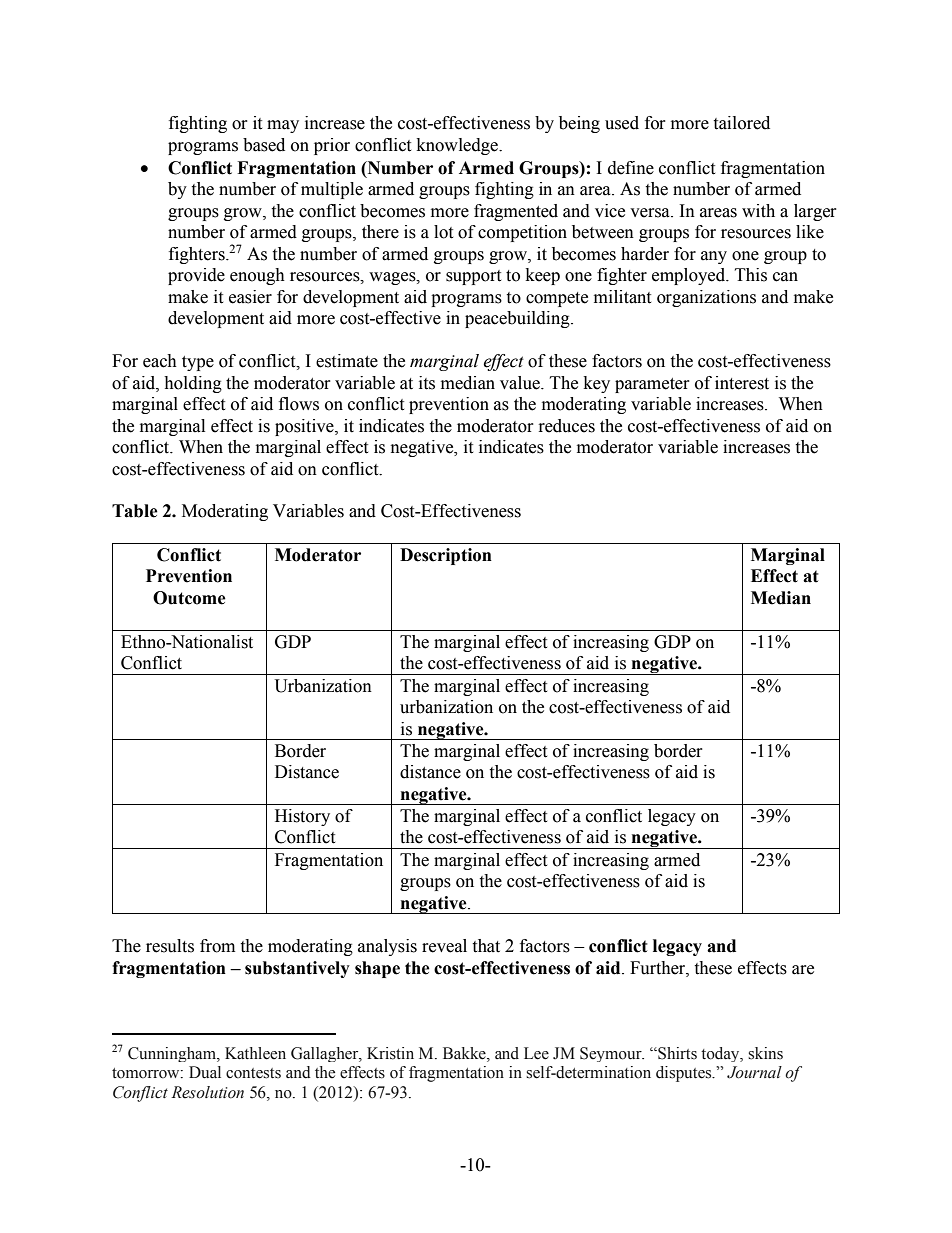 The image size is (952, 1233). I want to click on Dual, so click(205, 1072).
